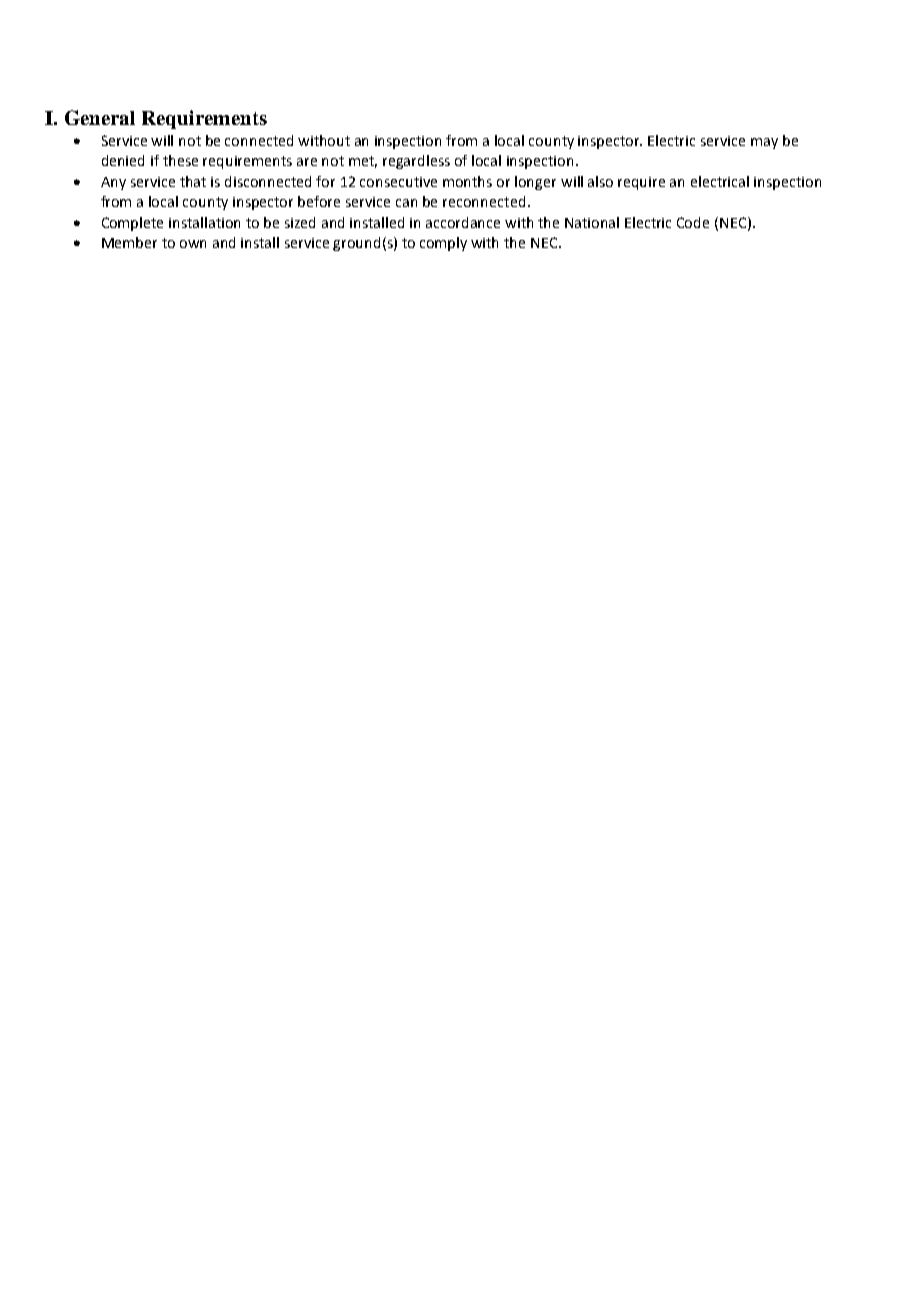 The image size is (924, 1309). What do you see at coordinates (600, 181) in the document?
I see `also` at bounding box center [600, 181].
